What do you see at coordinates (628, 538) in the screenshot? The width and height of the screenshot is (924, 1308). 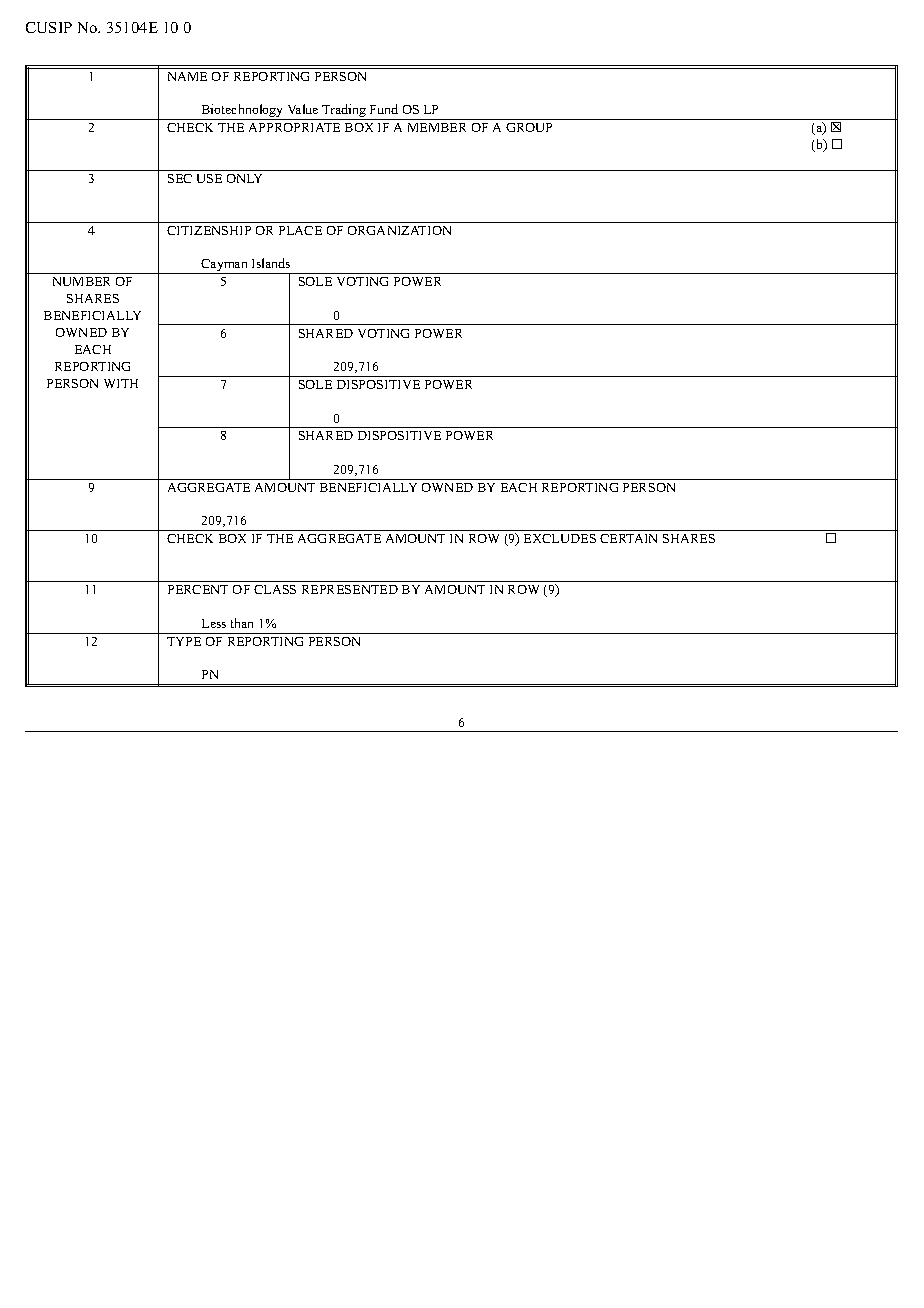 I see `CERTAIN` at bounding box center [628, 538].
